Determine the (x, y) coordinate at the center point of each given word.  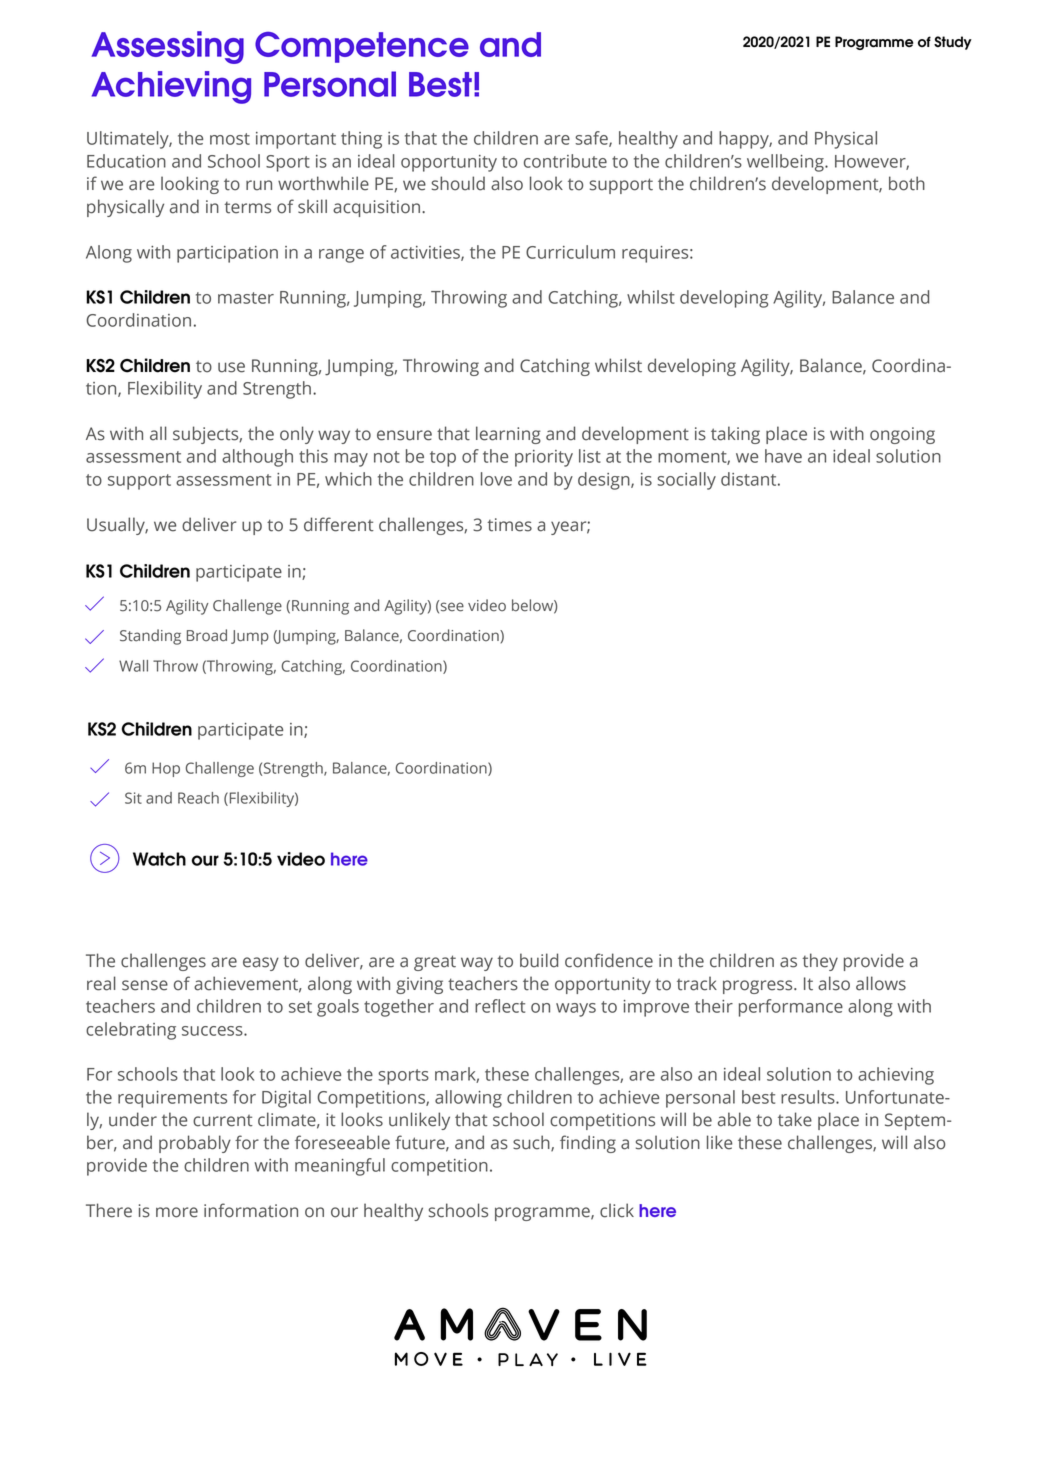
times (509, 525)
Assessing (168, 47)
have (783, 456)
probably (195, 1144)
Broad (207, 635)
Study (953, 43)
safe (592, 139)
